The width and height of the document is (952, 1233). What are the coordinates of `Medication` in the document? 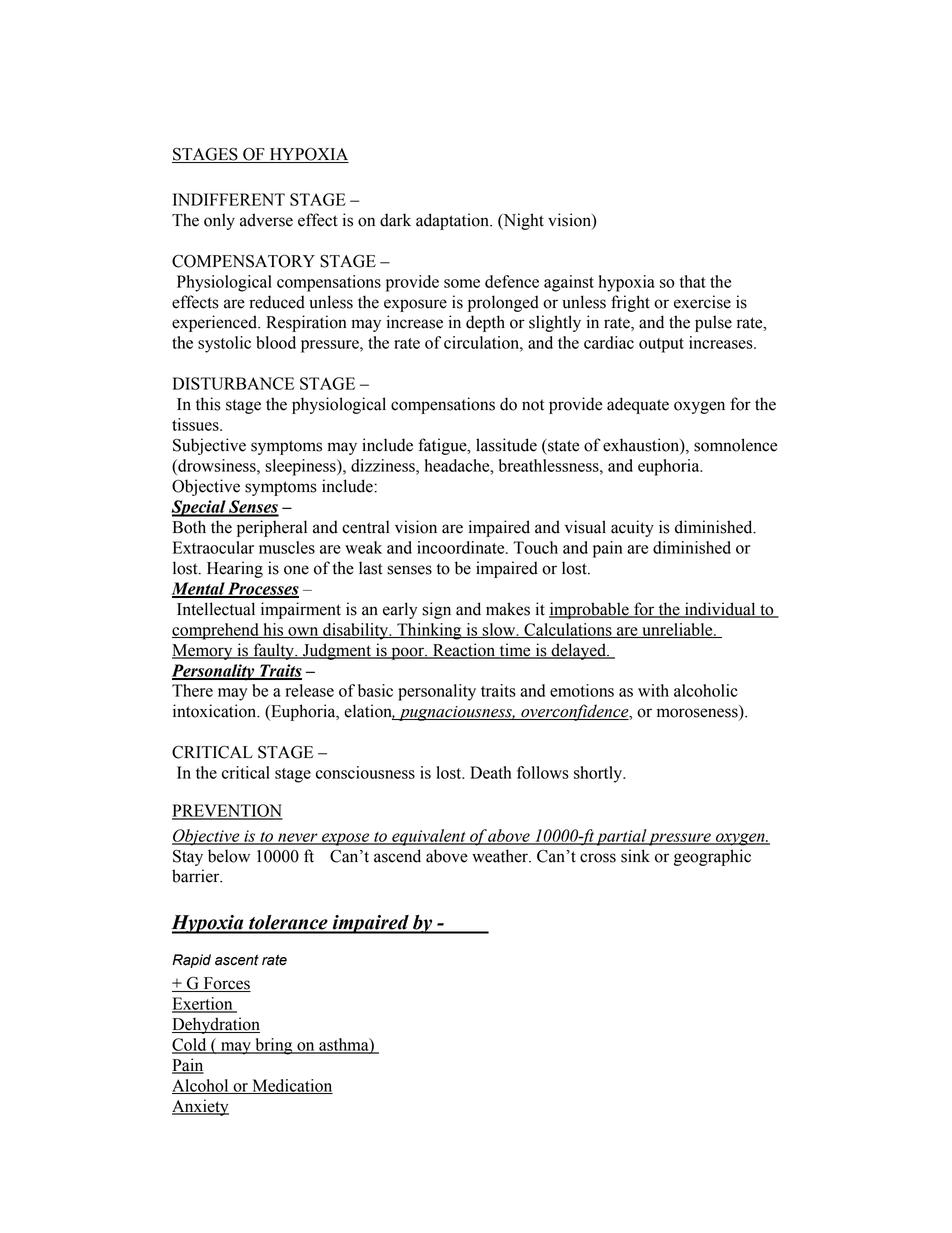 It's located at (291, 1086).
